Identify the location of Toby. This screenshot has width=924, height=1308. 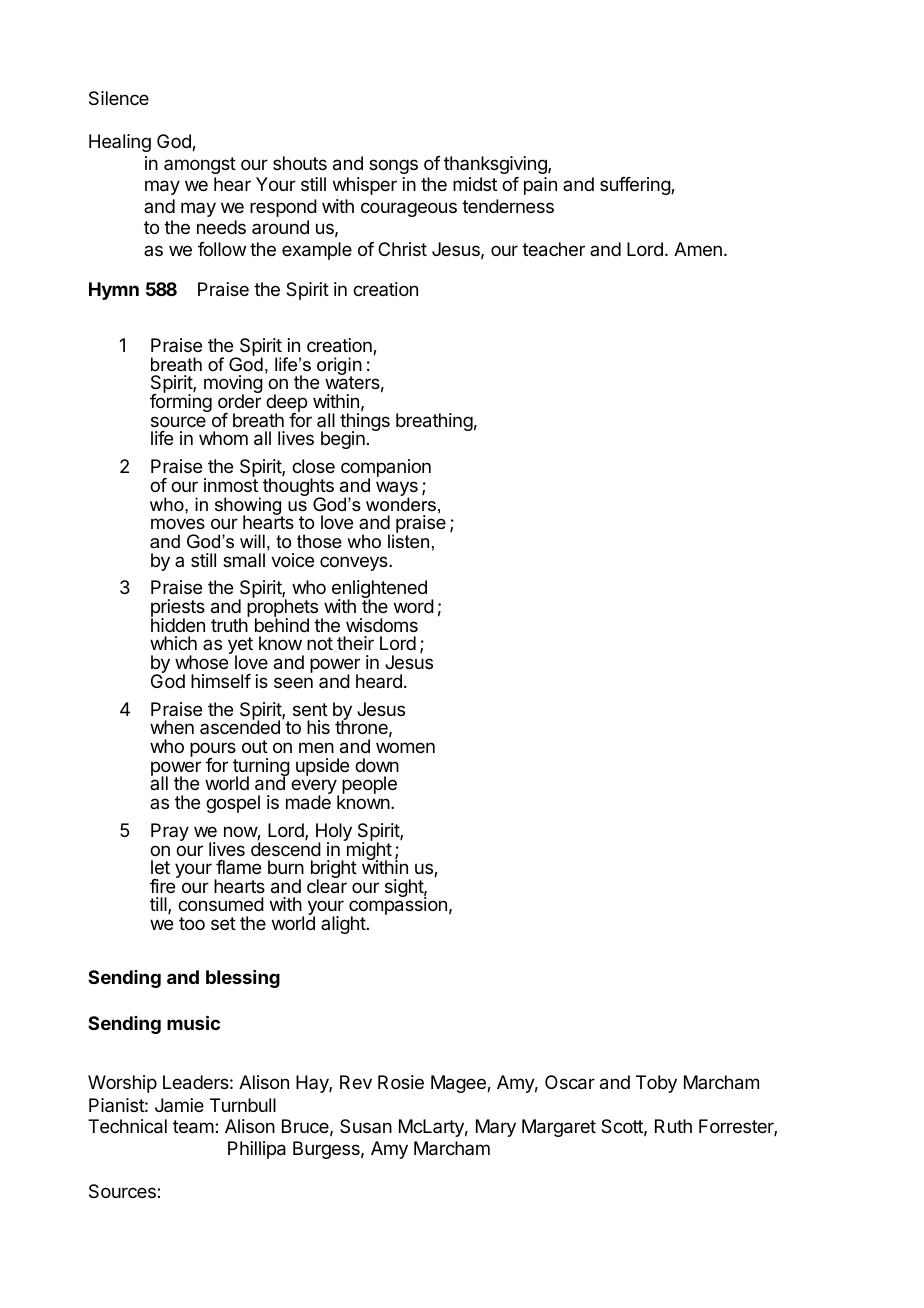
(656, 1084).
